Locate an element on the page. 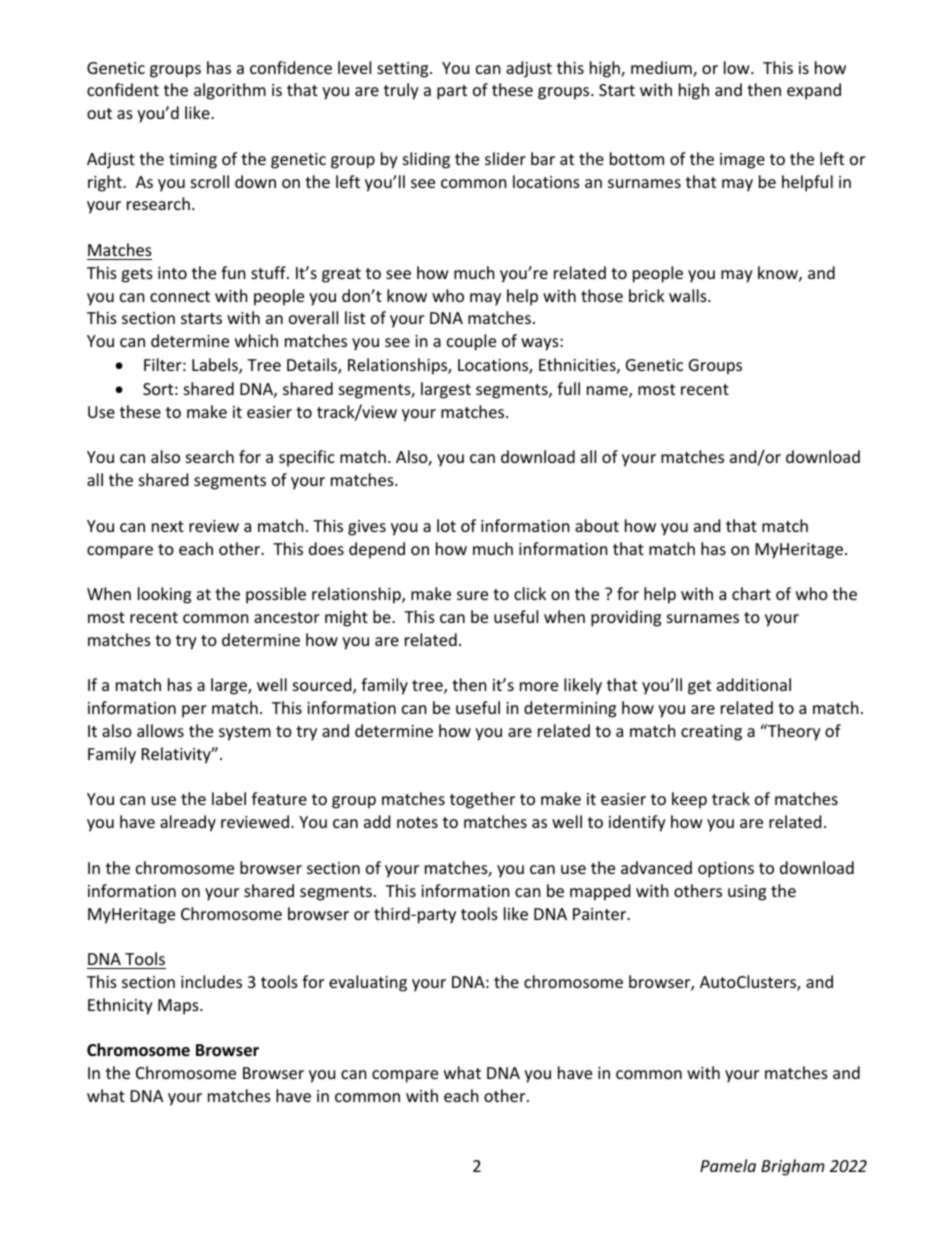 Image resolution: width=952 pixels, height=1233 pixels. looking is located at coordinates (164, 595).
